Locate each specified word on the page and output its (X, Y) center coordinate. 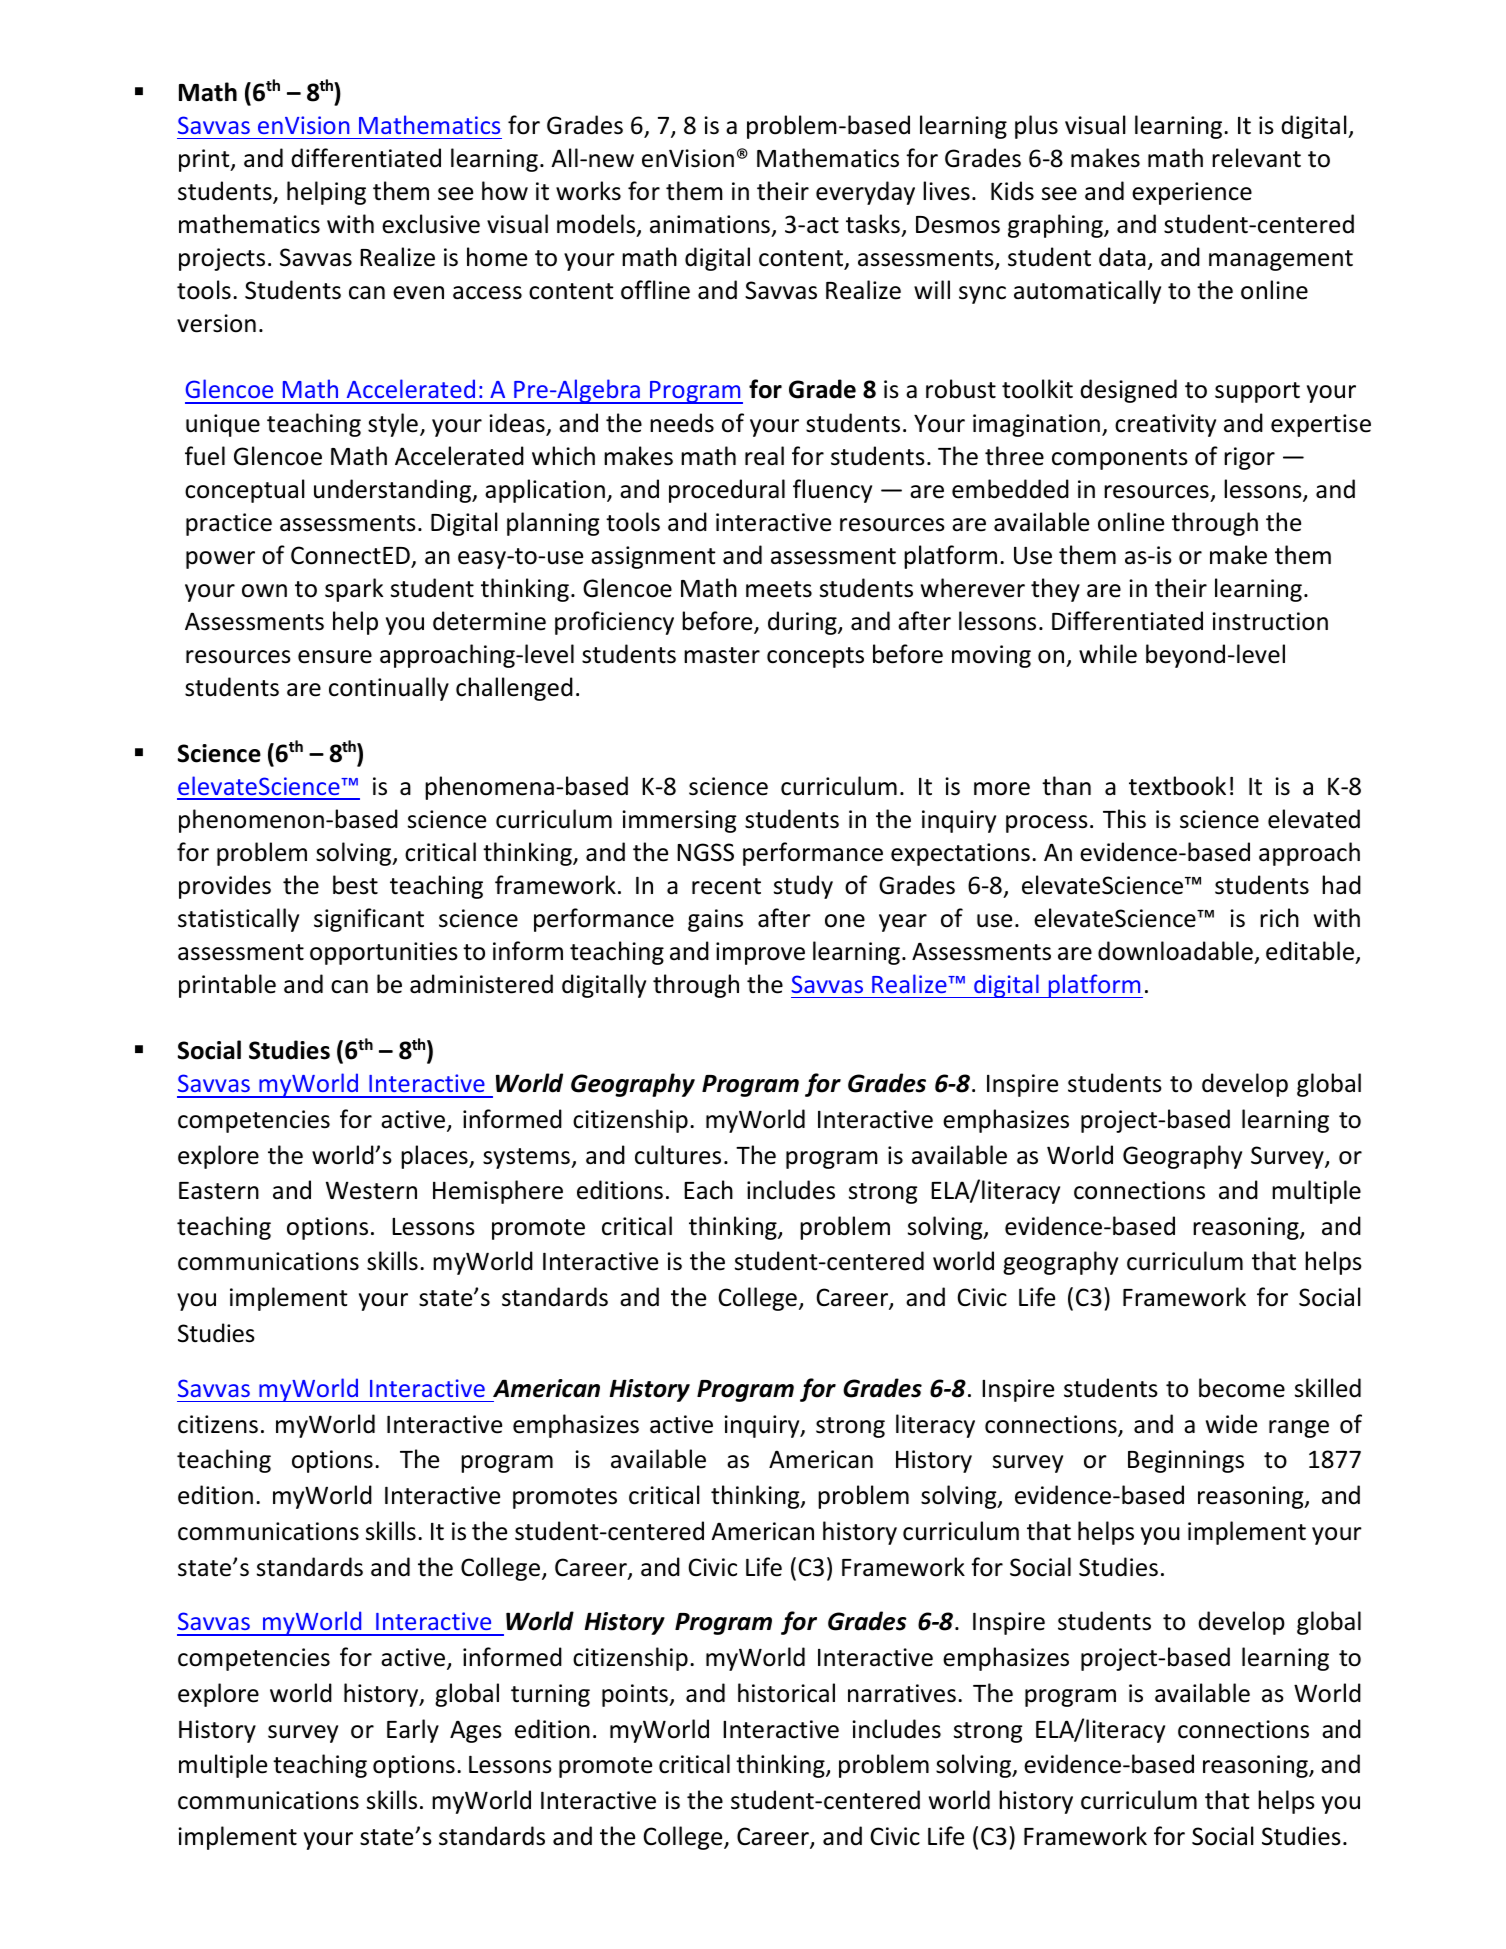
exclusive (431, 224)
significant (369, 920)
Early (413, 1731)
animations (711, 226)
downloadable (1175, 951)
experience (1192, 193)
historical (786, 1693)
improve (760, 953)
